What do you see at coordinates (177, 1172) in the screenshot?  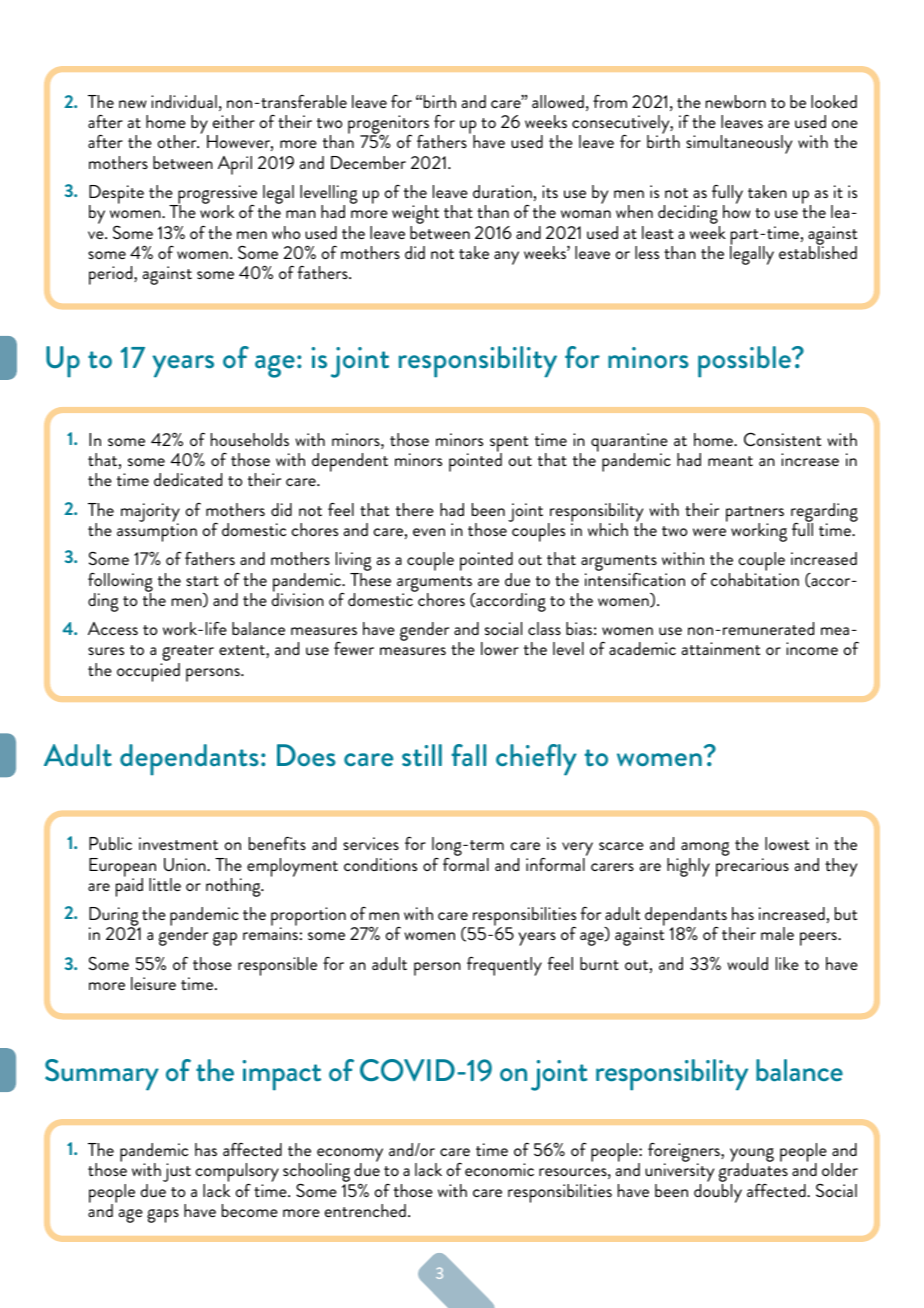 I see `just` at bounding box center [177, 1172].
